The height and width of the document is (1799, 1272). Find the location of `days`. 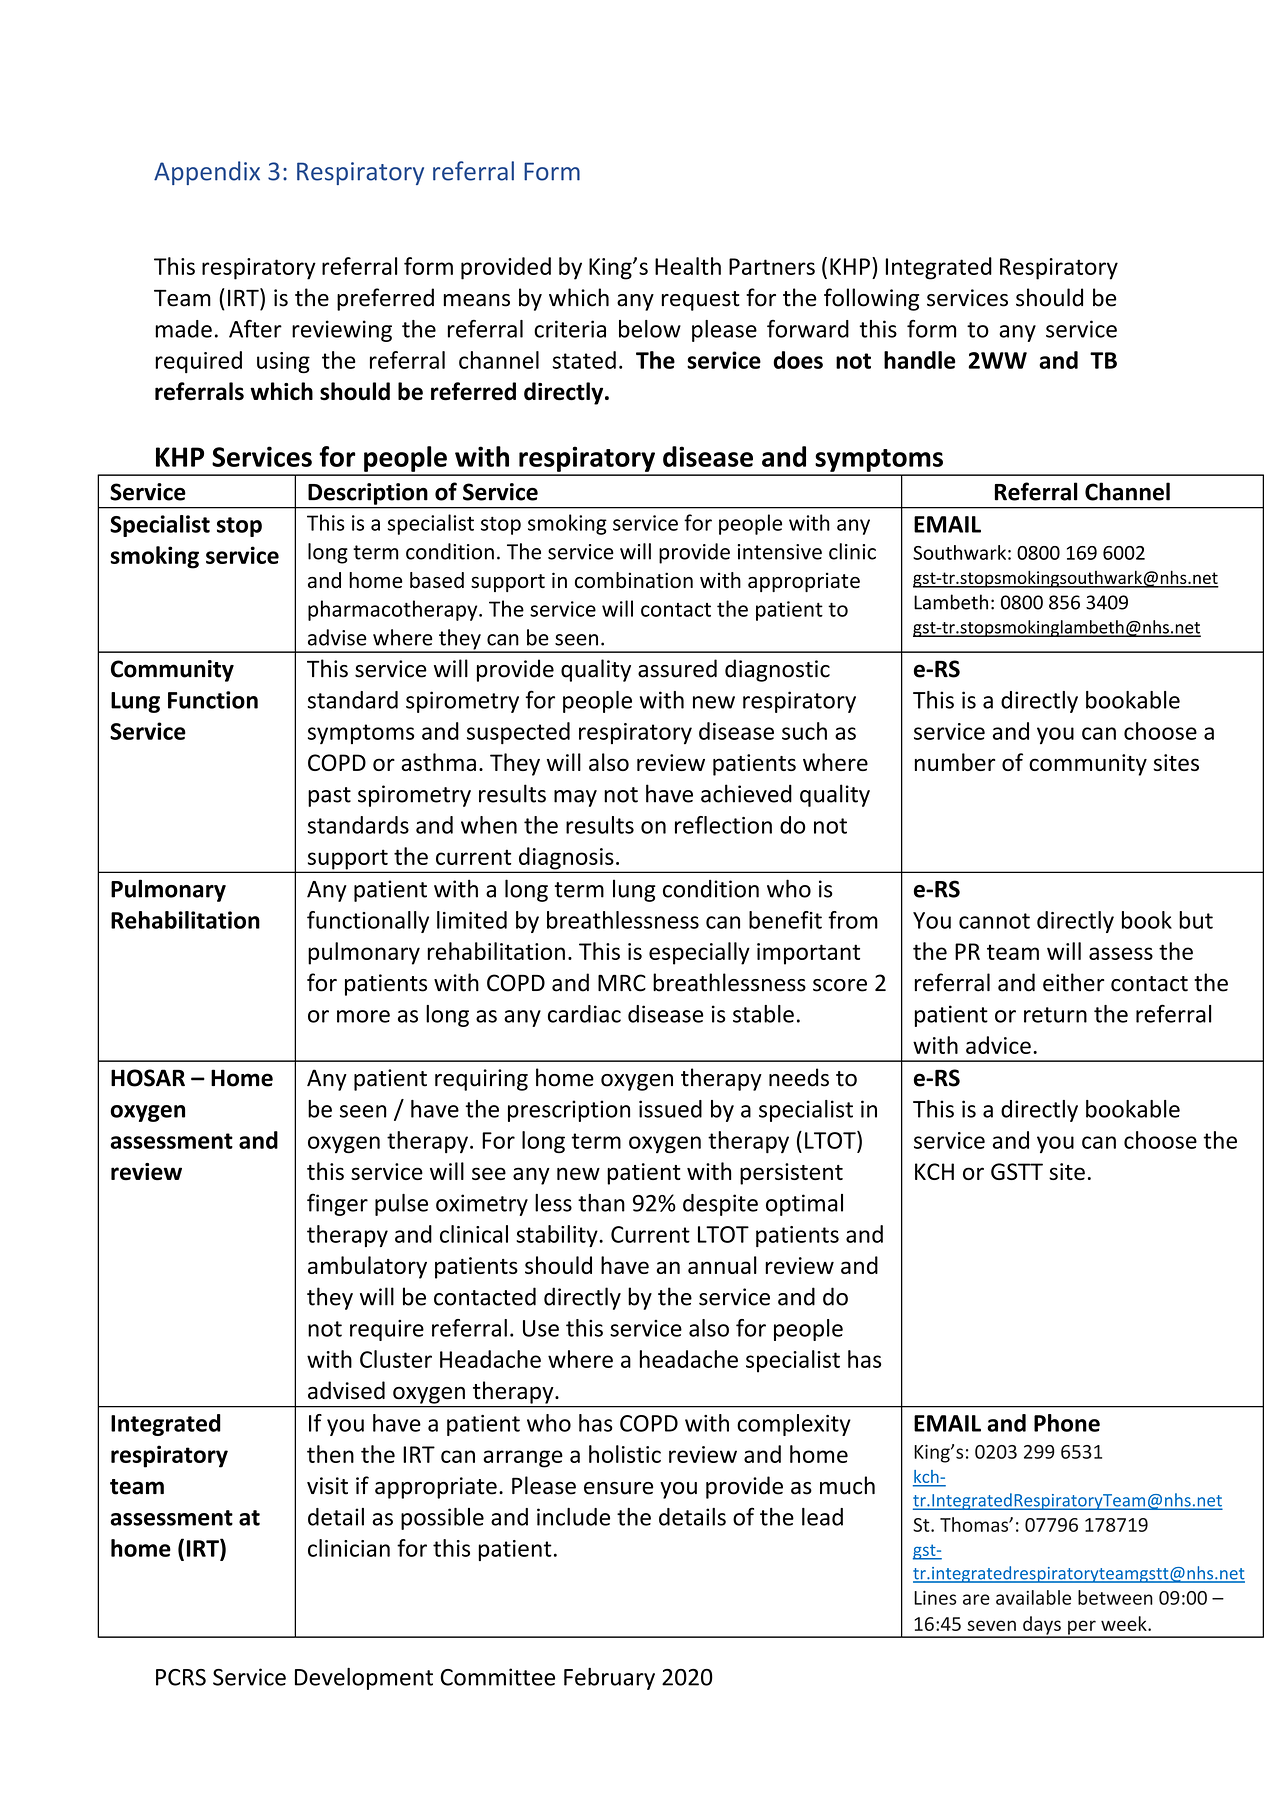

days is located at coordinates (1042, 1626).
